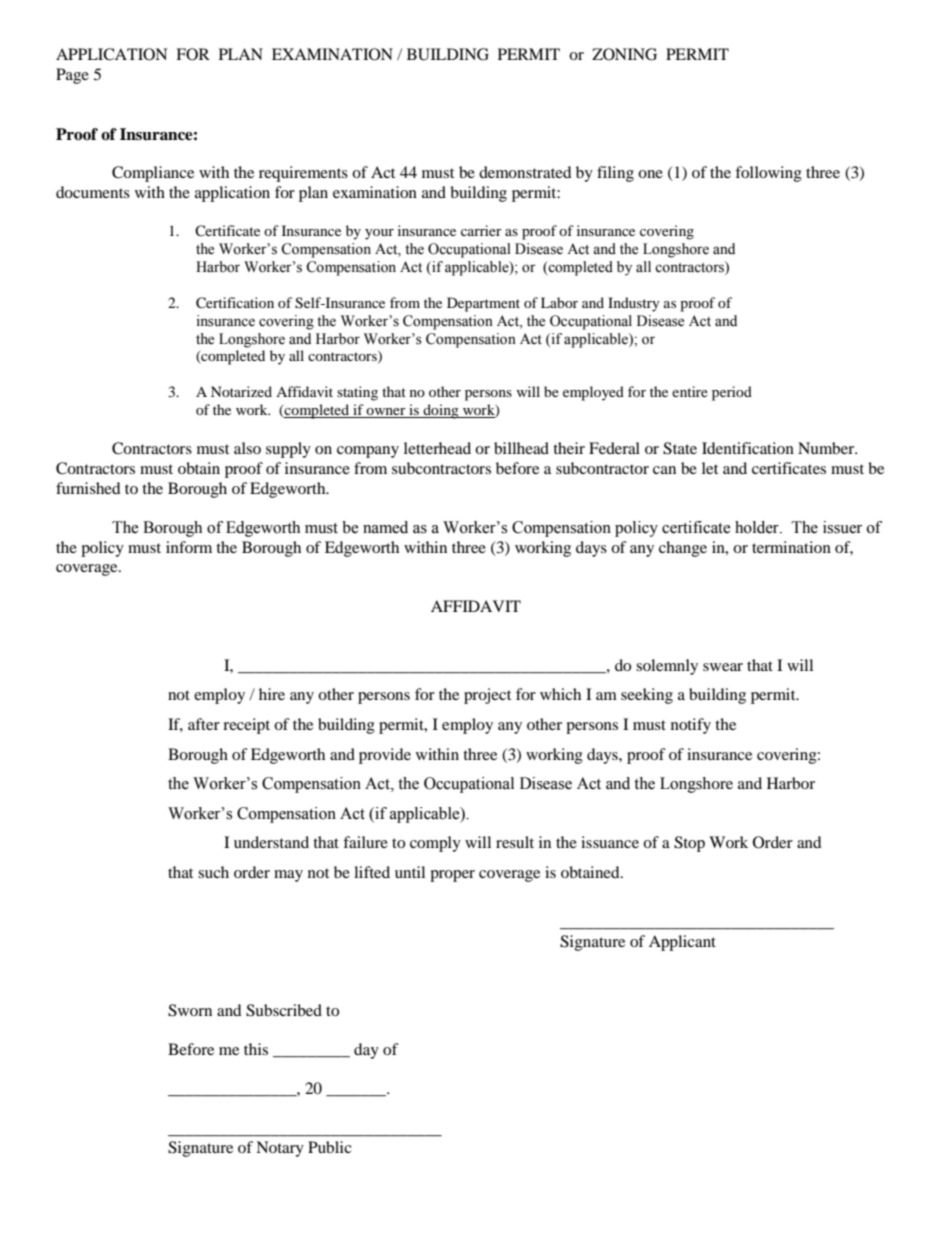 The width and height of the image is (952, 1233). Describe the element at coordinates (525, 172) in the image. I see `demonstrated` at that location.
